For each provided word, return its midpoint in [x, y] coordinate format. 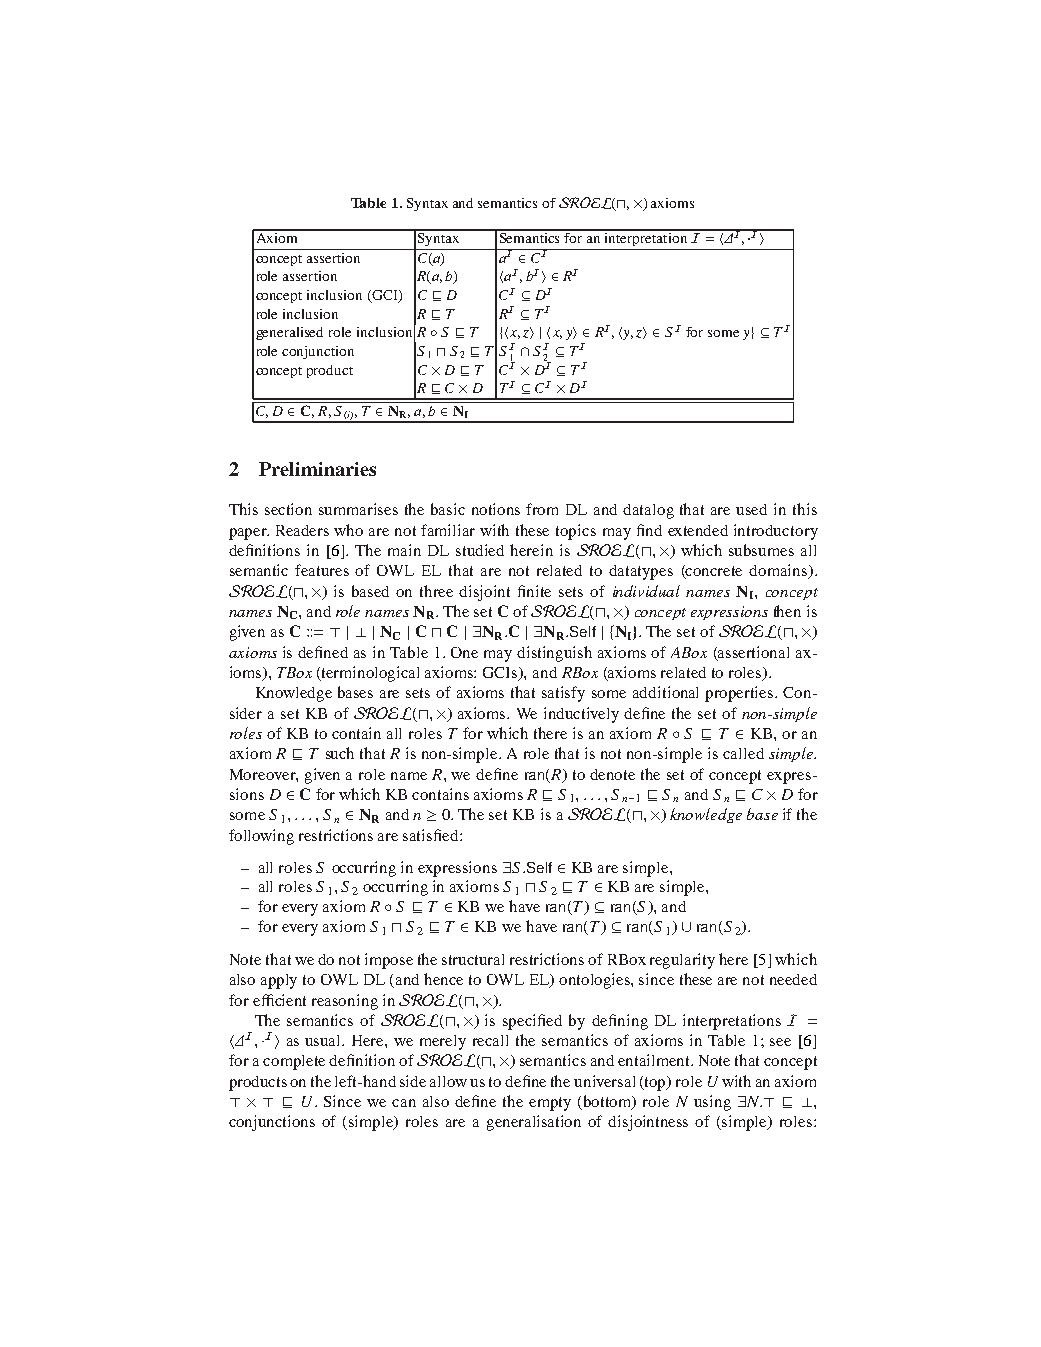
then [787, 611]
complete [294, 1062]
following [261, 837]
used [751, 509]
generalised [289, 333]
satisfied [432, 835]
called [743, 753]
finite [534, 591]
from [542, 509]
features [322, 570]
